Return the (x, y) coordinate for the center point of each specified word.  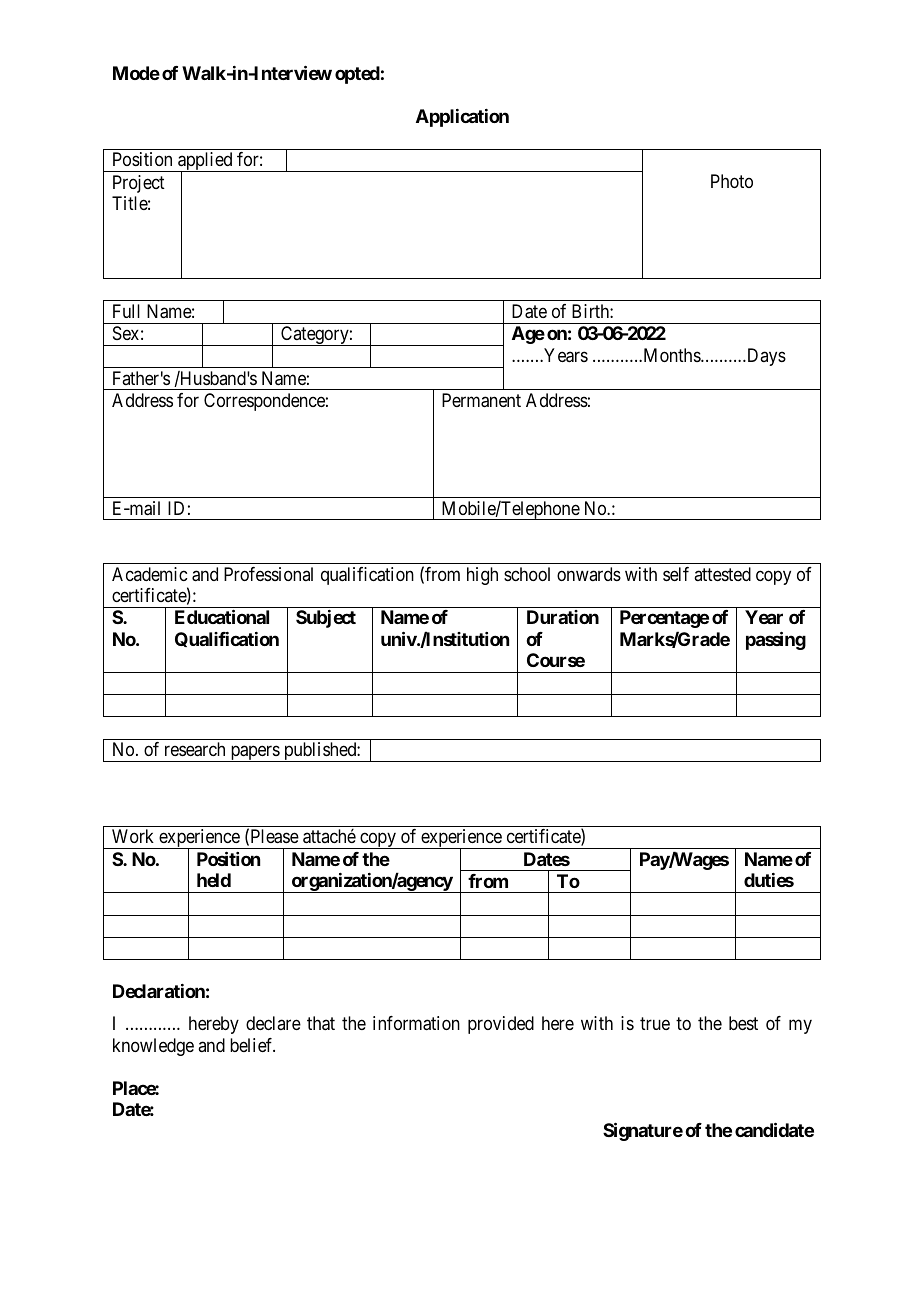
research (195, 749)
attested (722, 574)
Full (126, 311)
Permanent (481, 400)
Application (462, 118)
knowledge (153, 1047)
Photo (732, 181)
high (482, 576)
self (676, 574)
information (416, 1023)
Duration (563, 617)
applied (205, 162)
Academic (149, 574)
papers (254, 754)
